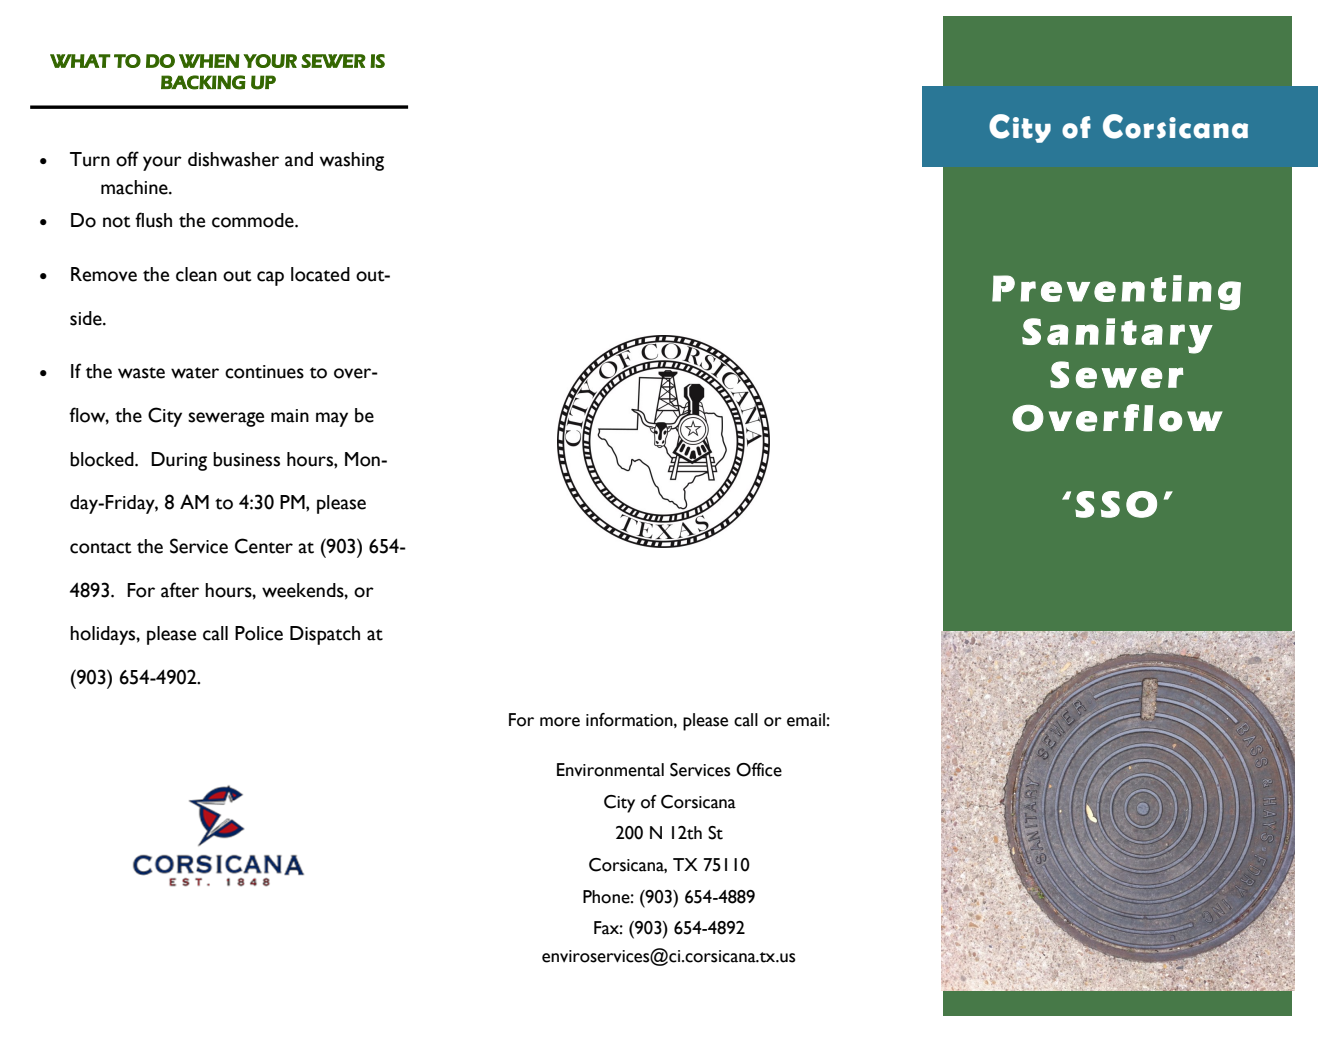 The height and width of the document is (1037, 1342). What do you see at coordinates (332, 419) in the document?
I see `may` at bounding box center [332, 419].
